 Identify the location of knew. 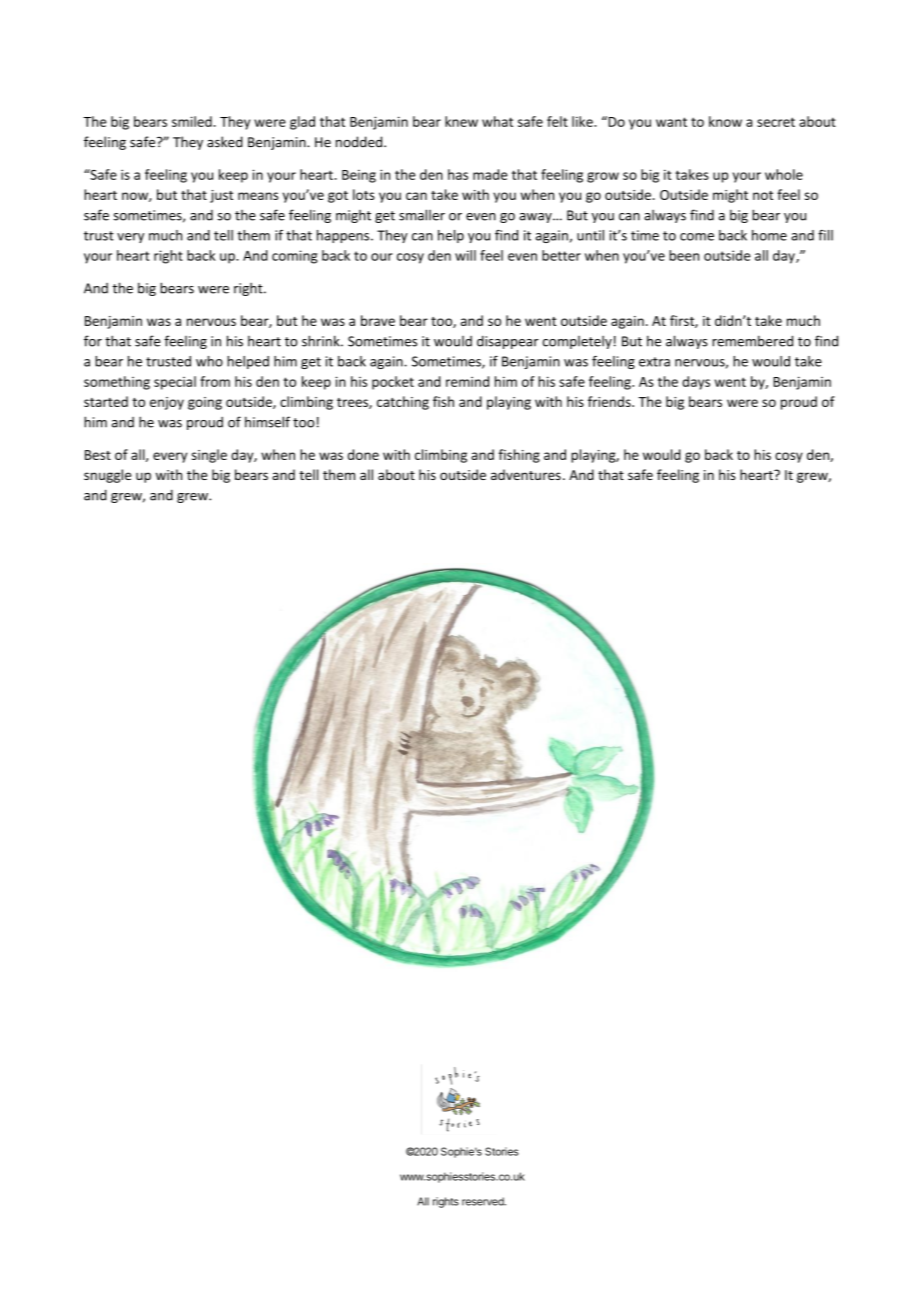
(461, 121).
